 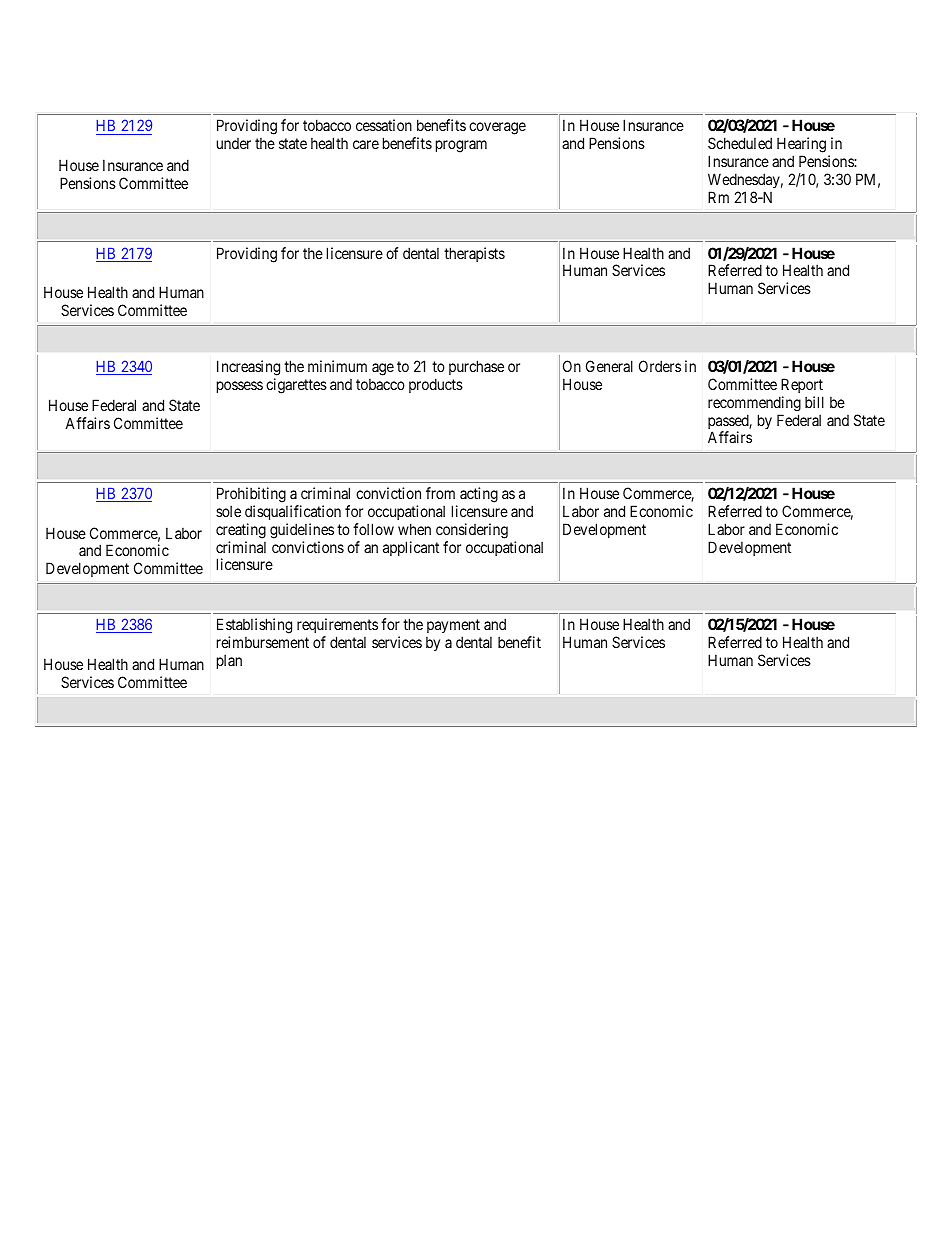 I want to click on Scheduled, so click(x=740, y=143).
